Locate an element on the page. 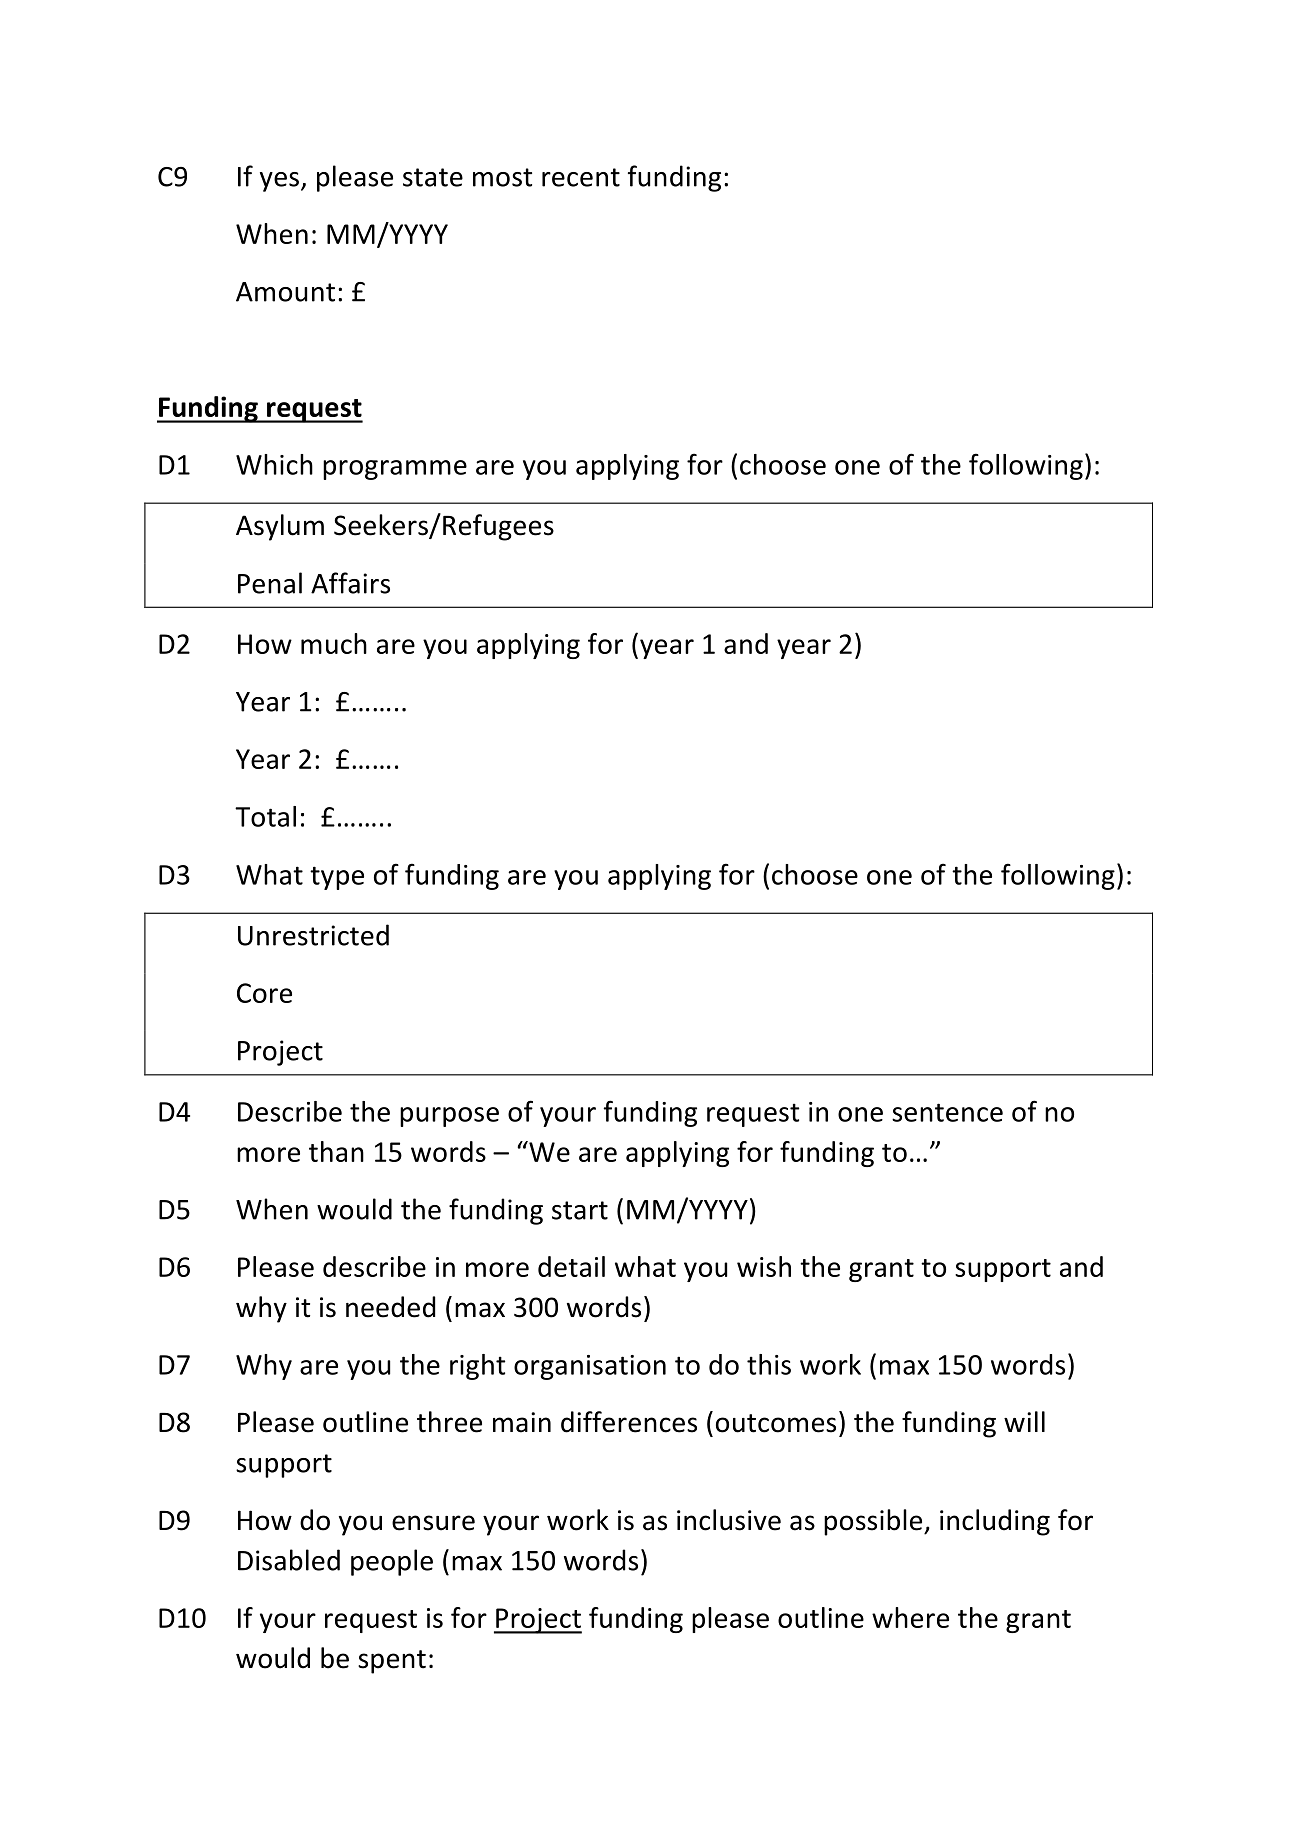  Unrestricted is located at coordinates (313, 935).
